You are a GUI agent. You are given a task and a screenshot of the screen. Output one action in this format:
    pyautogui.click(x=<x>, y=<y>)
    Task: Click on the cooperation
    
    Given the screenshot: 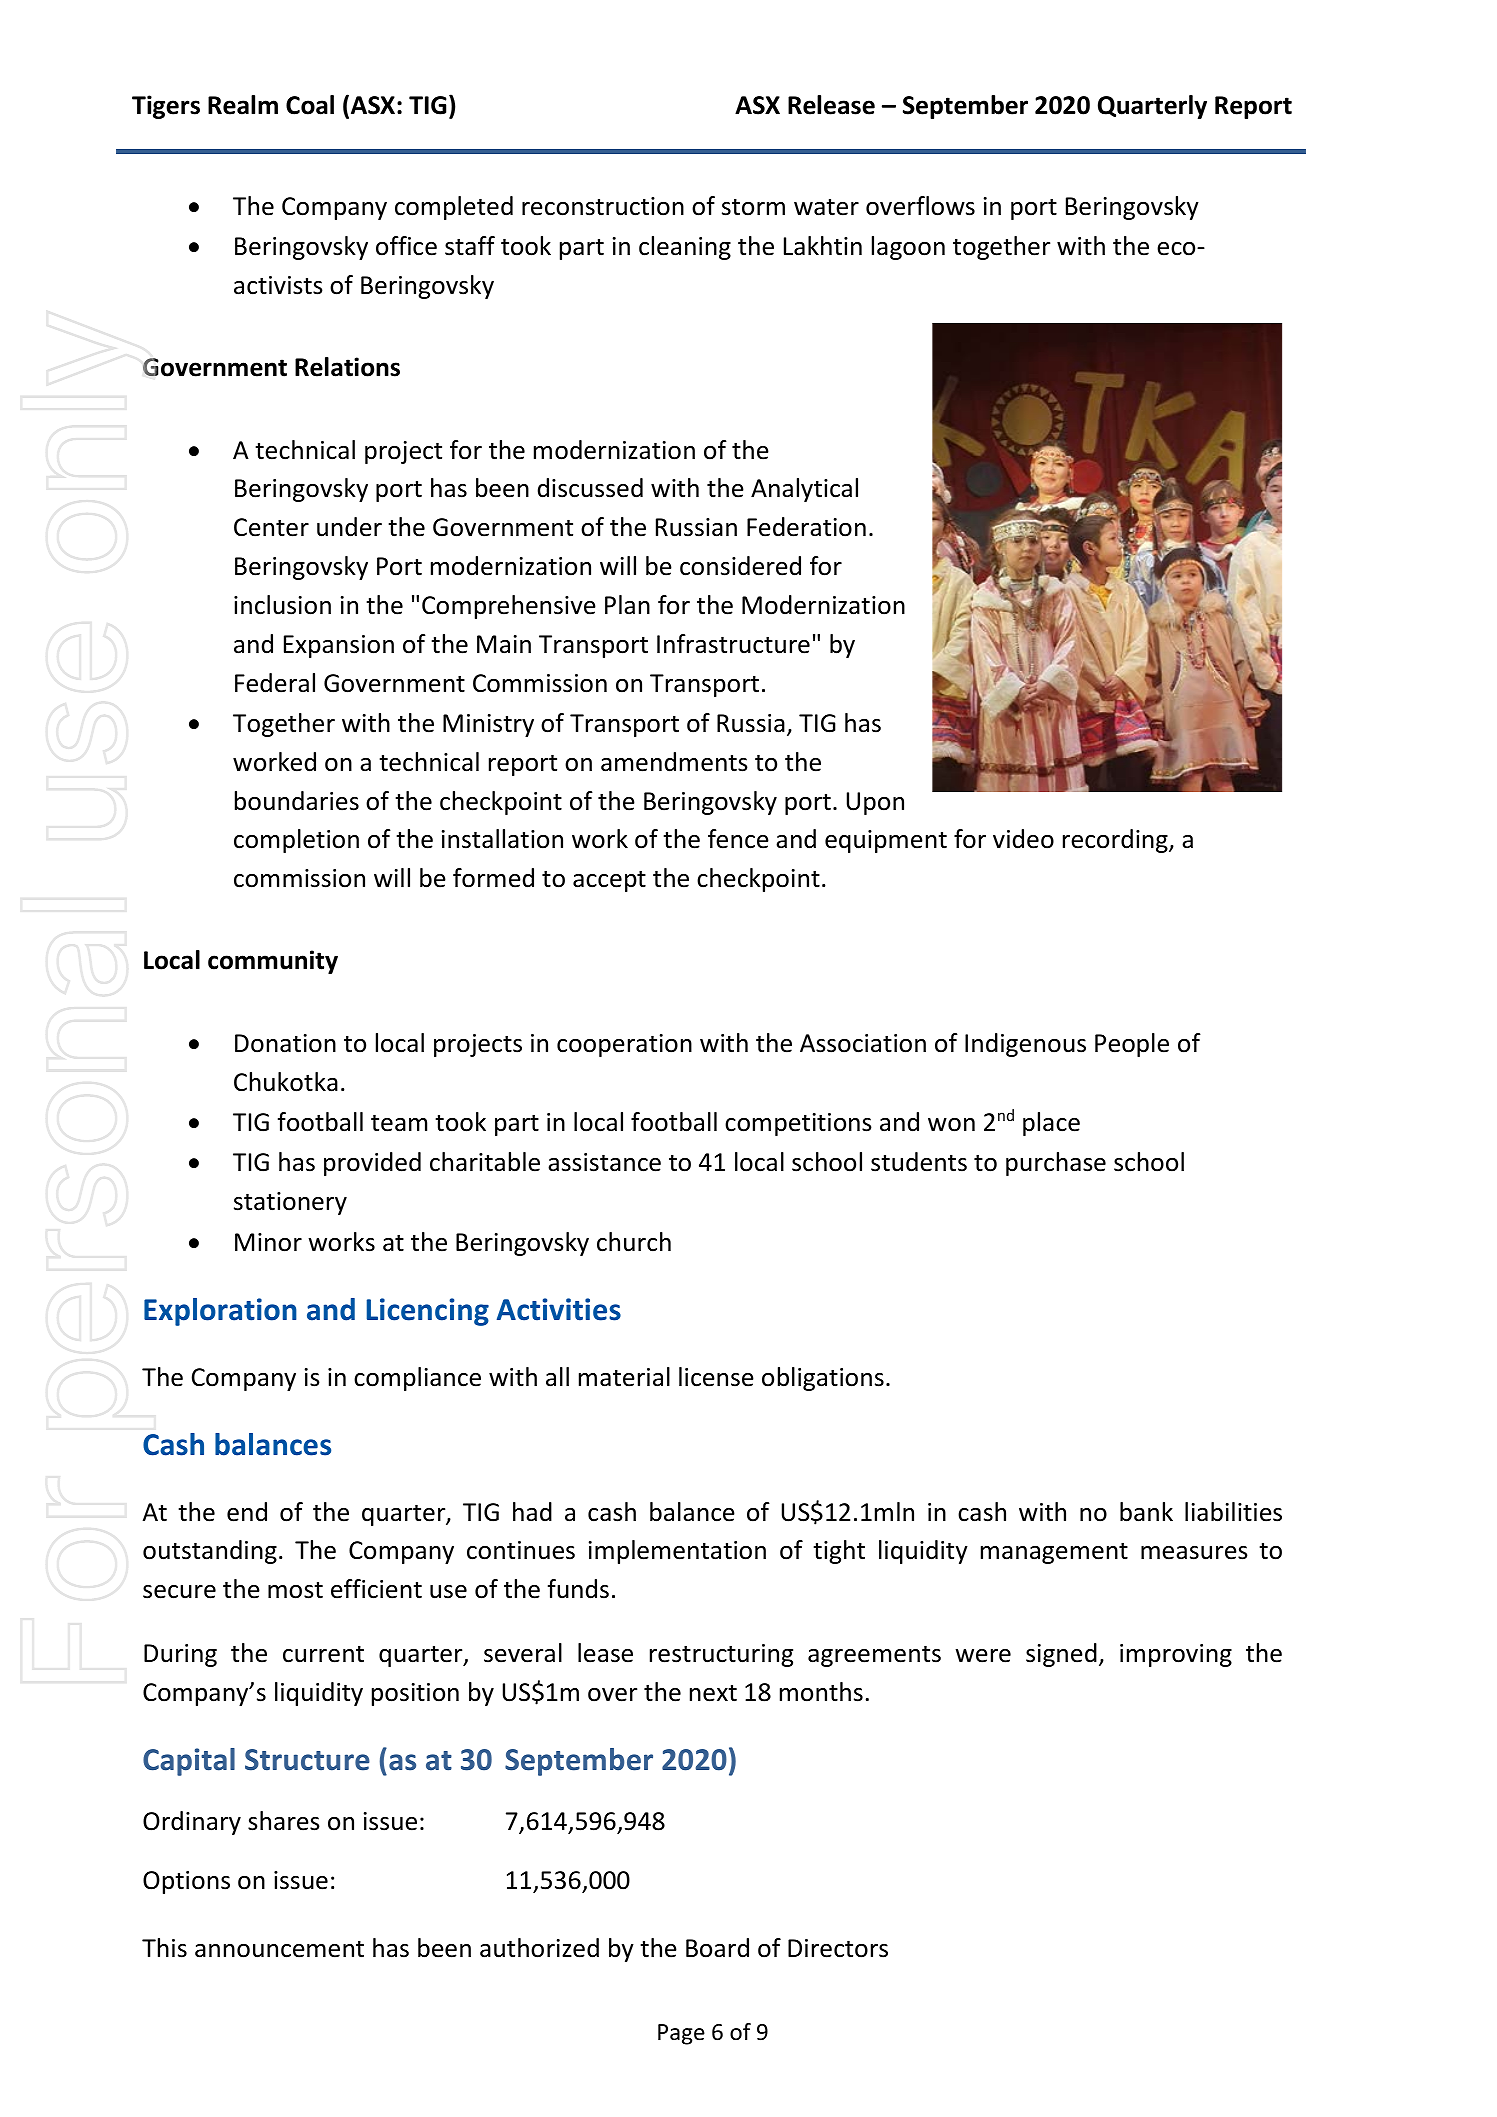 What is the action you would take?
    pyautogui.click(x=624, y=1045)
